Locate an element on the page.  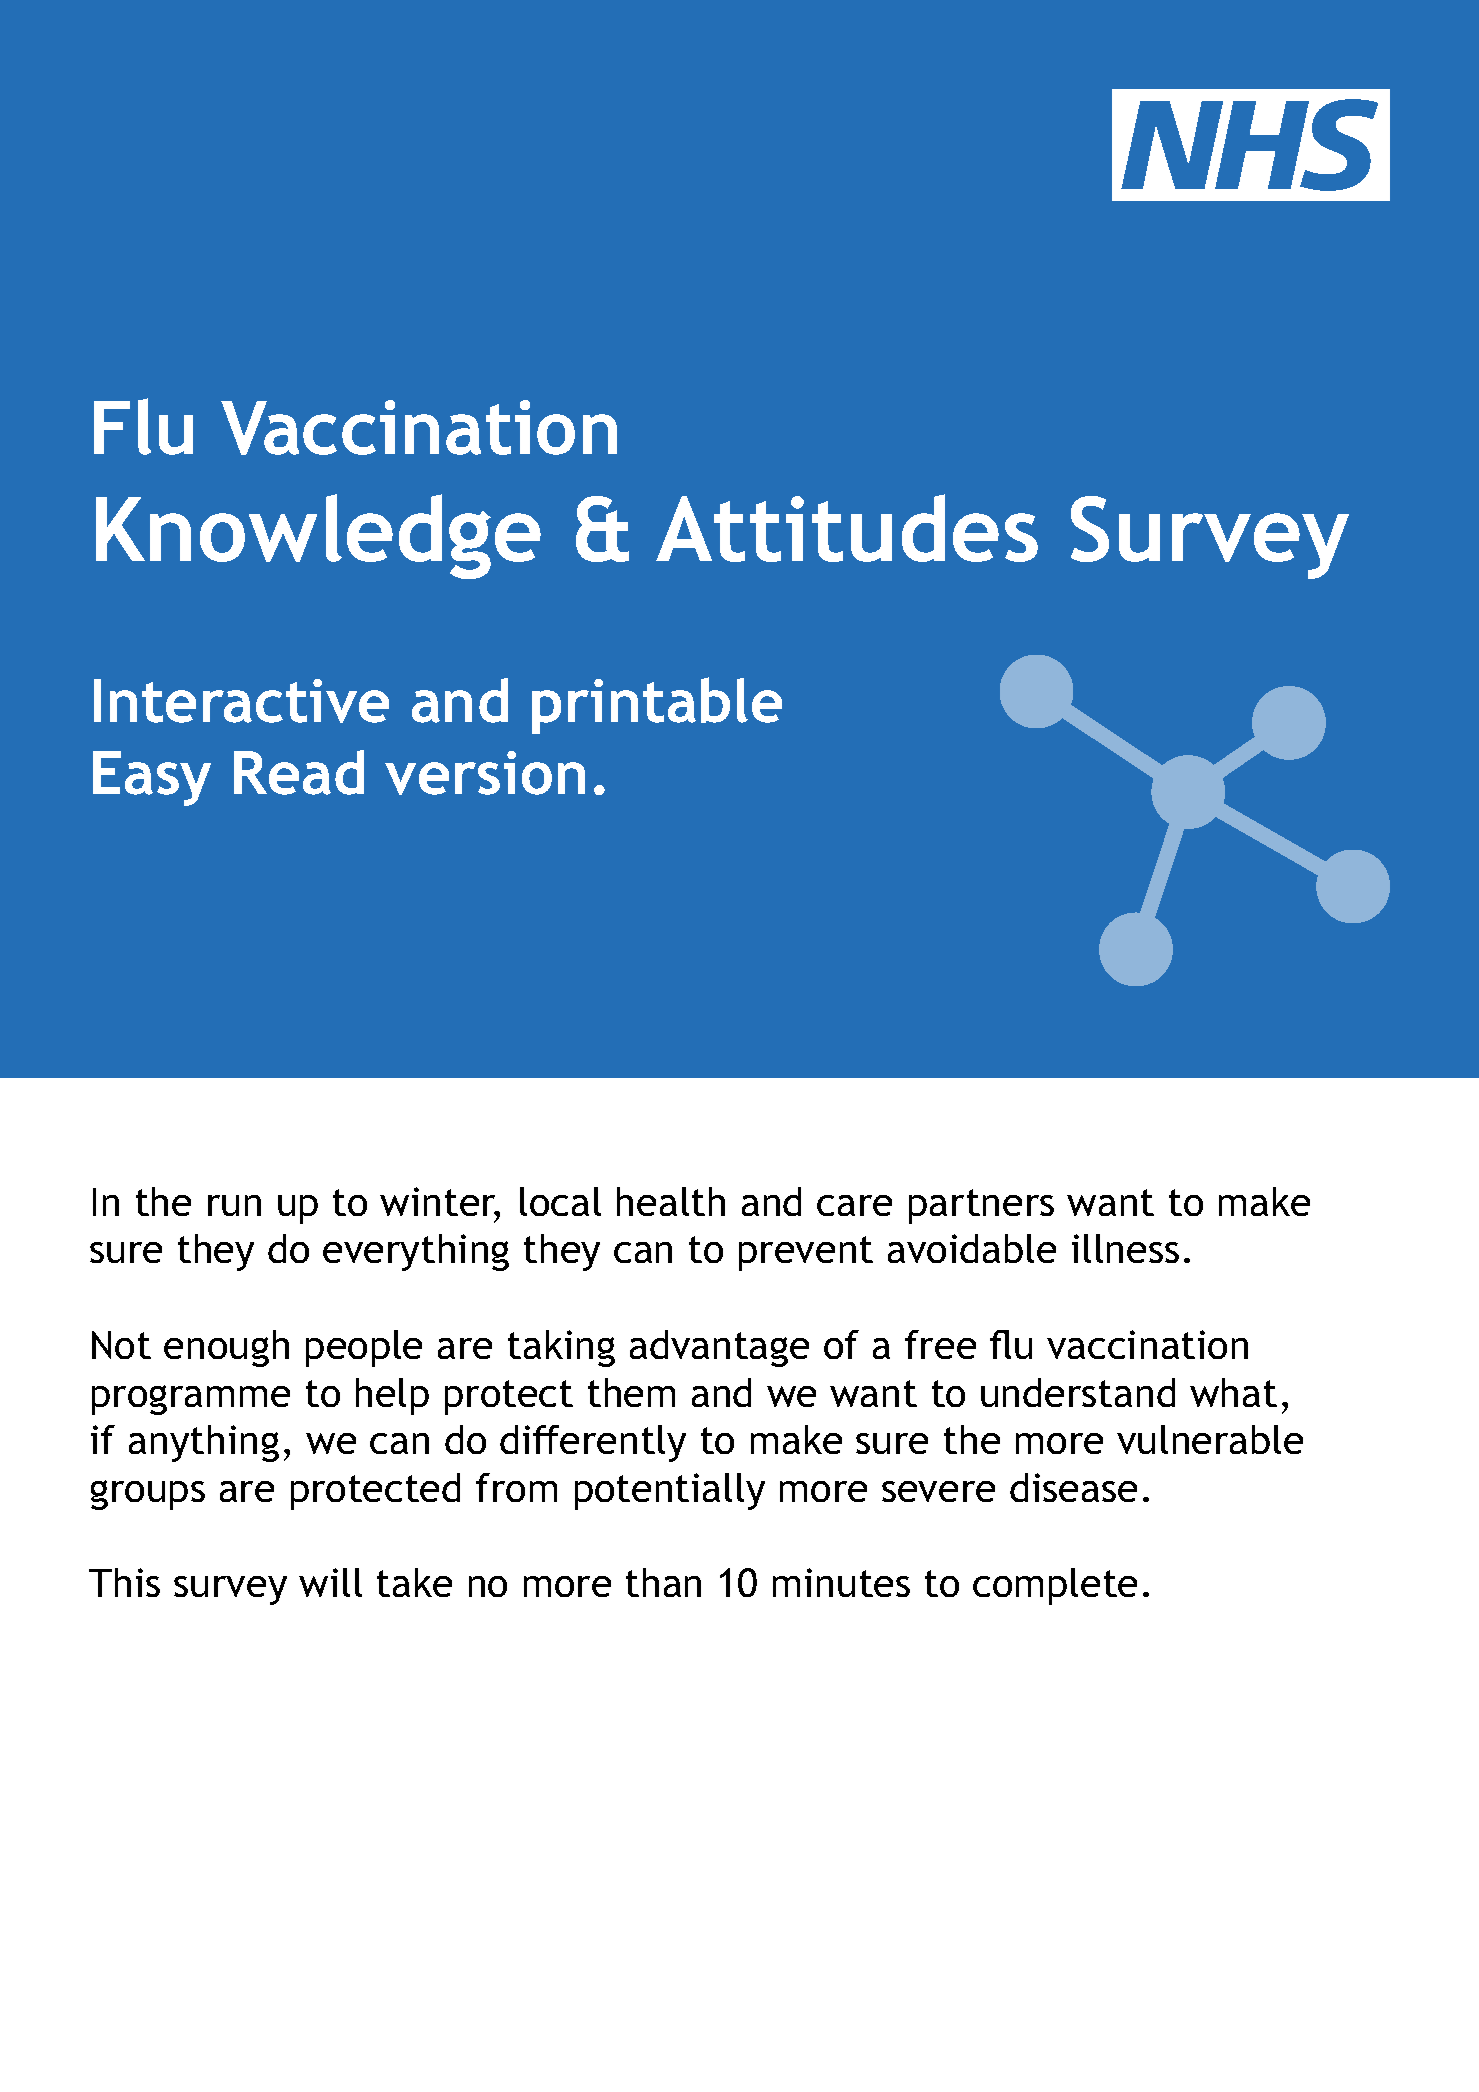
printable is located at coordinates (657, 705).
